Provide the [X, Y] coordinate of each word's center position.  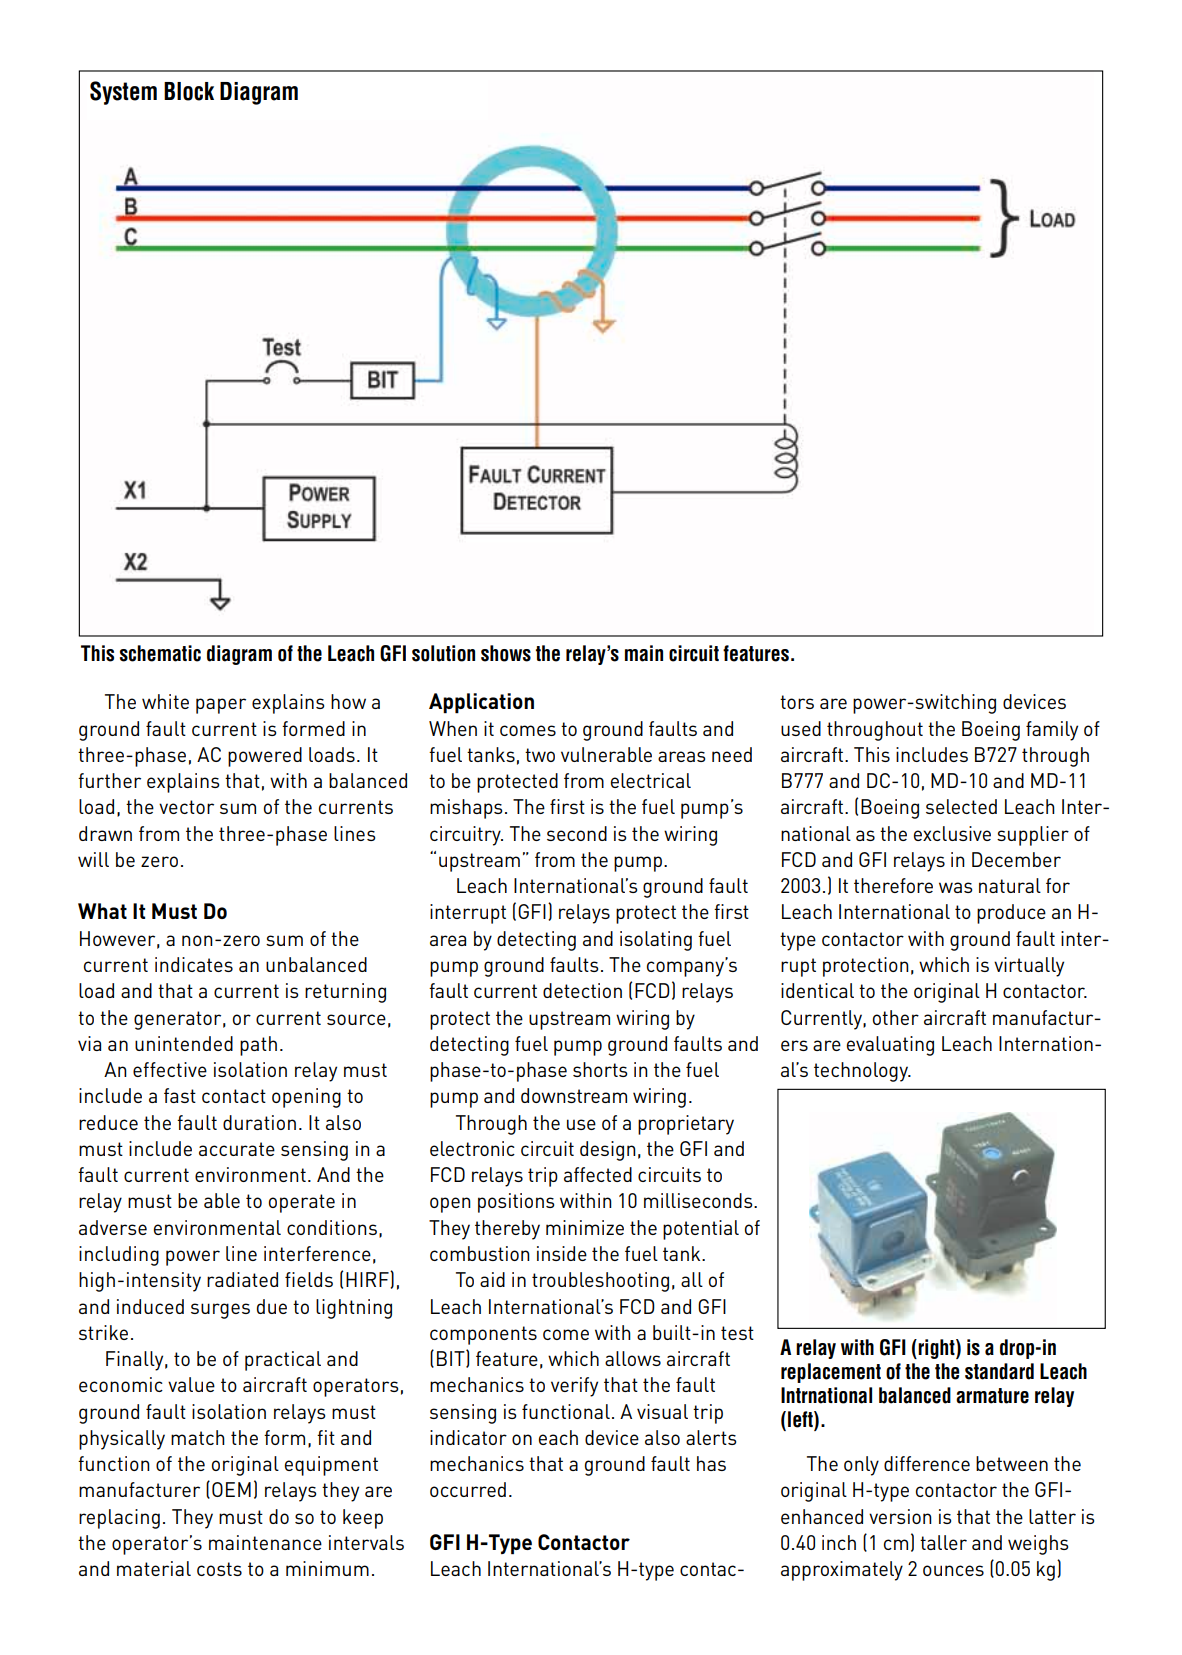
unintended [184, 1043]
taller [943, 1542]
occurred [468, 1489]
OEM [231, 1489]
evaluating [890, 1046]
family [1052, 731]
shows [506, 653]
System [123, 93]
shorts [600, 1069]
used [801, 728]
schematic [160, 653]
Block [189, 91]
